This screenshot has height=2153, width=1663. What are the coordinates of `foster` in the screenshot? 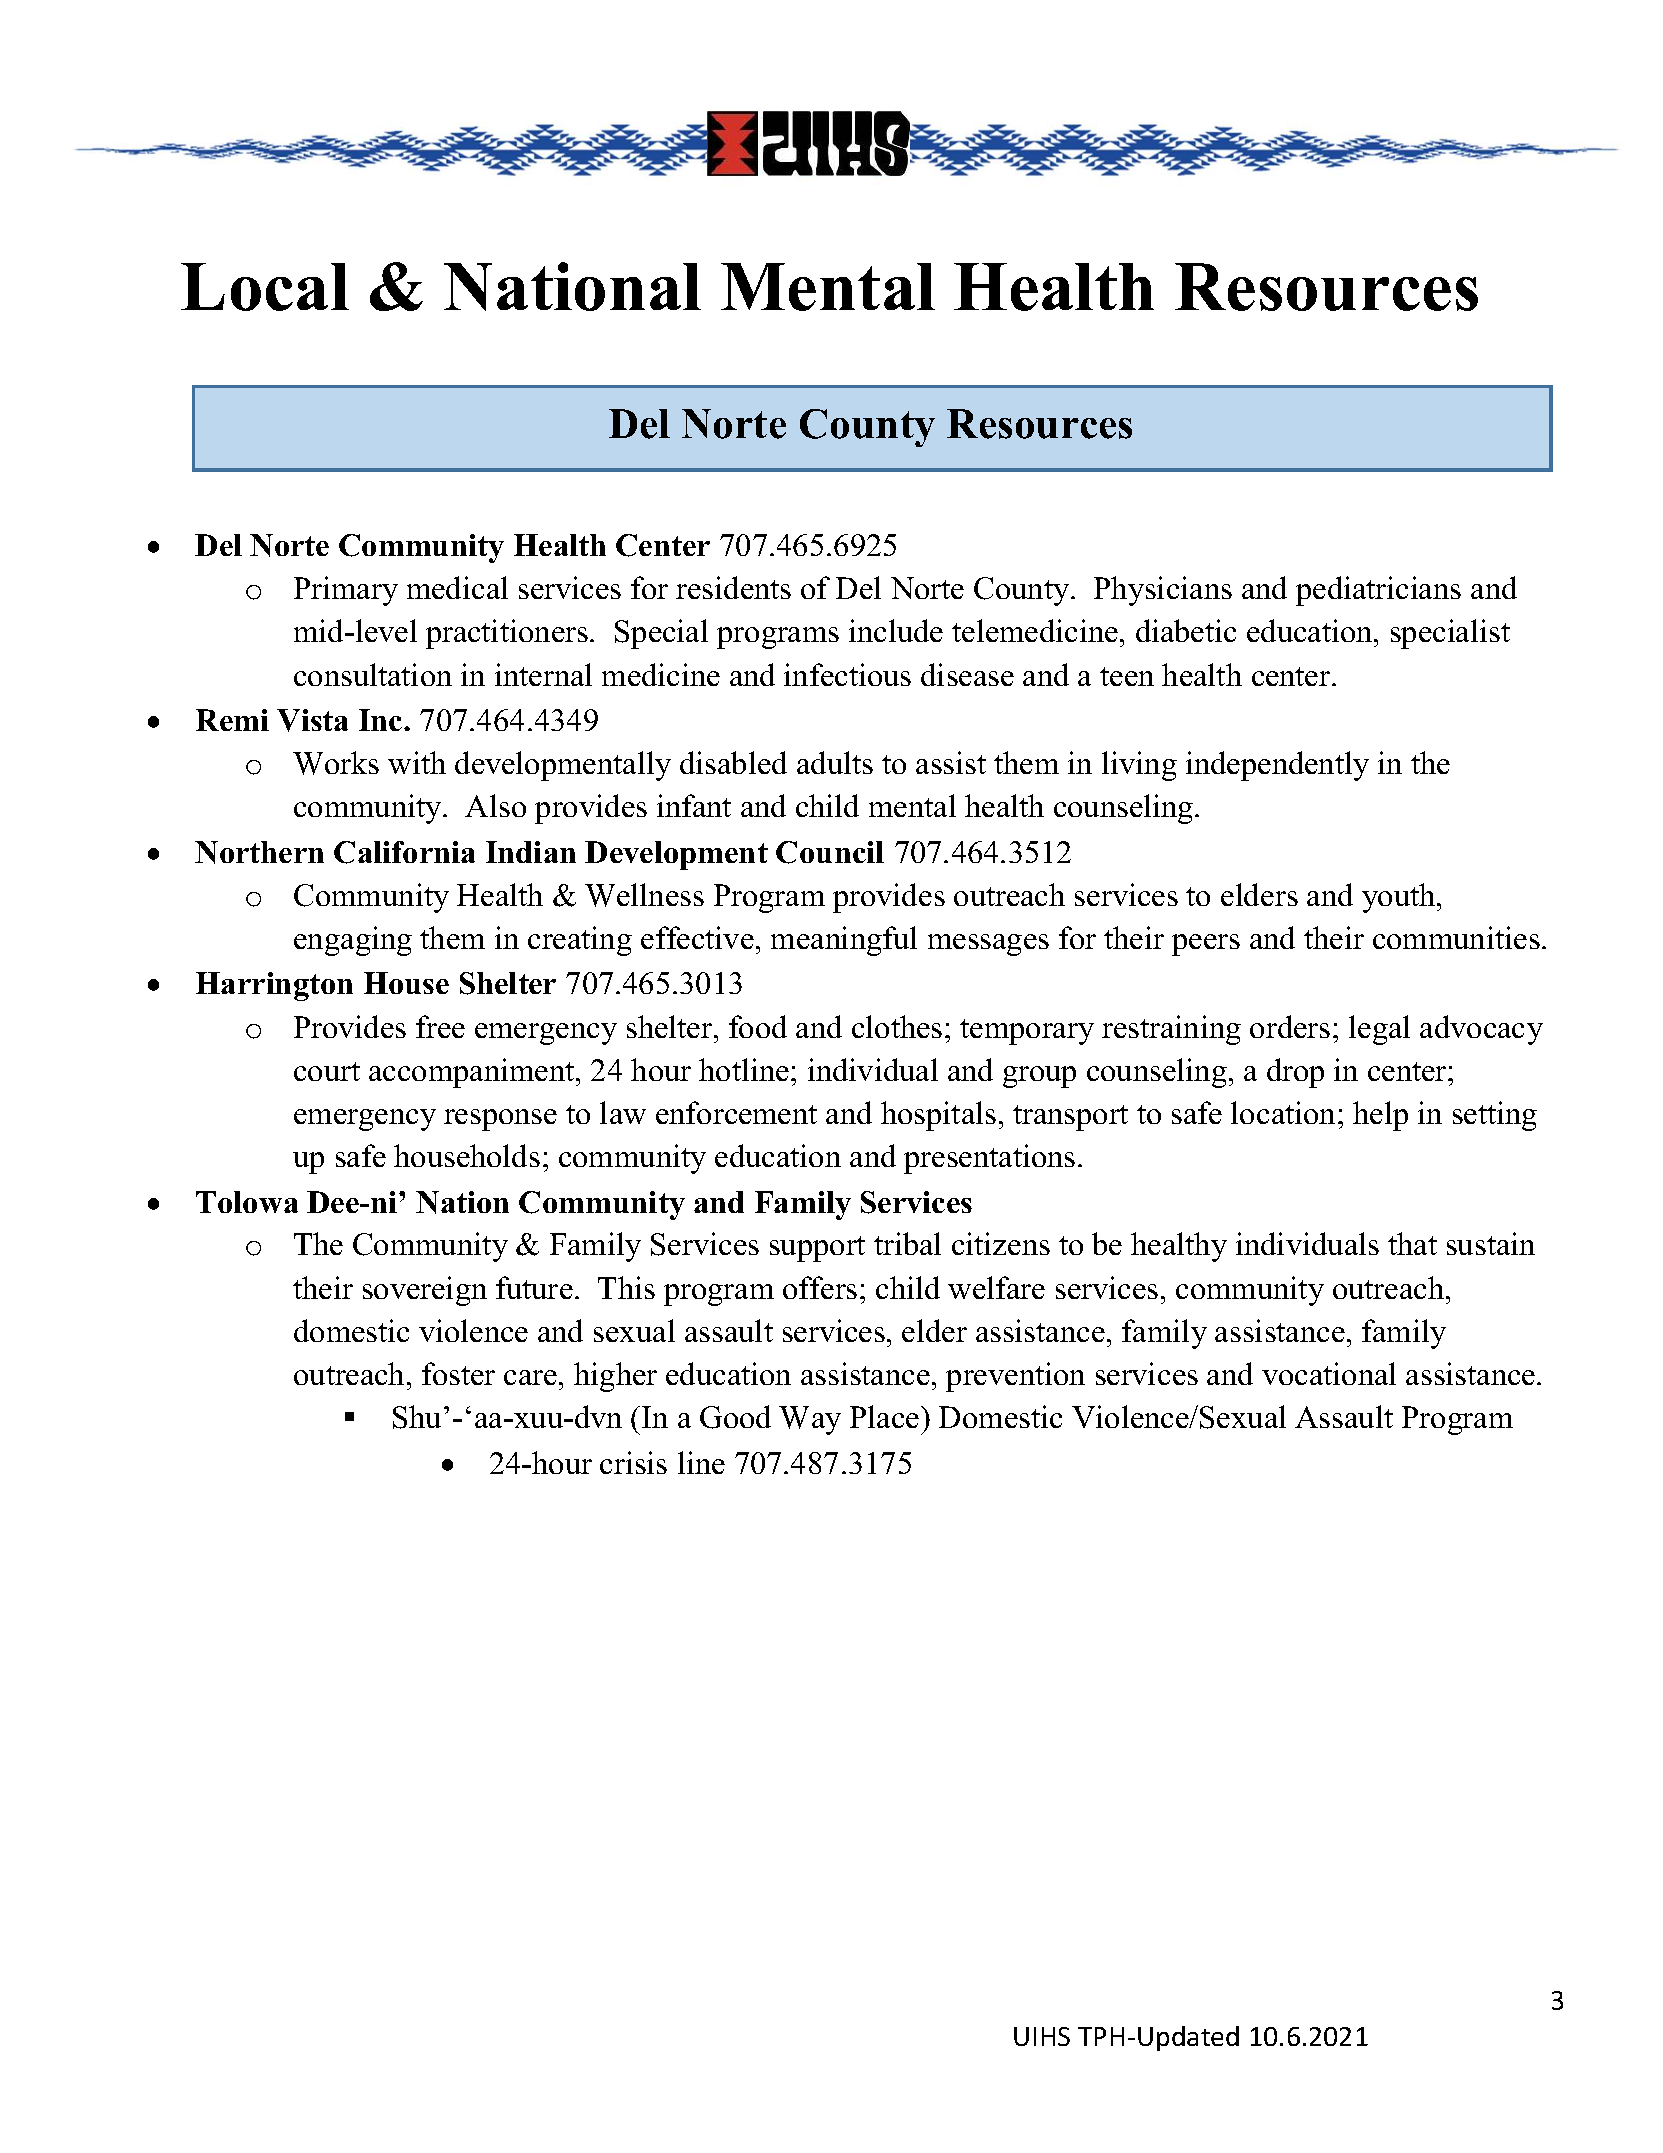 It's located at (458, 1373).
